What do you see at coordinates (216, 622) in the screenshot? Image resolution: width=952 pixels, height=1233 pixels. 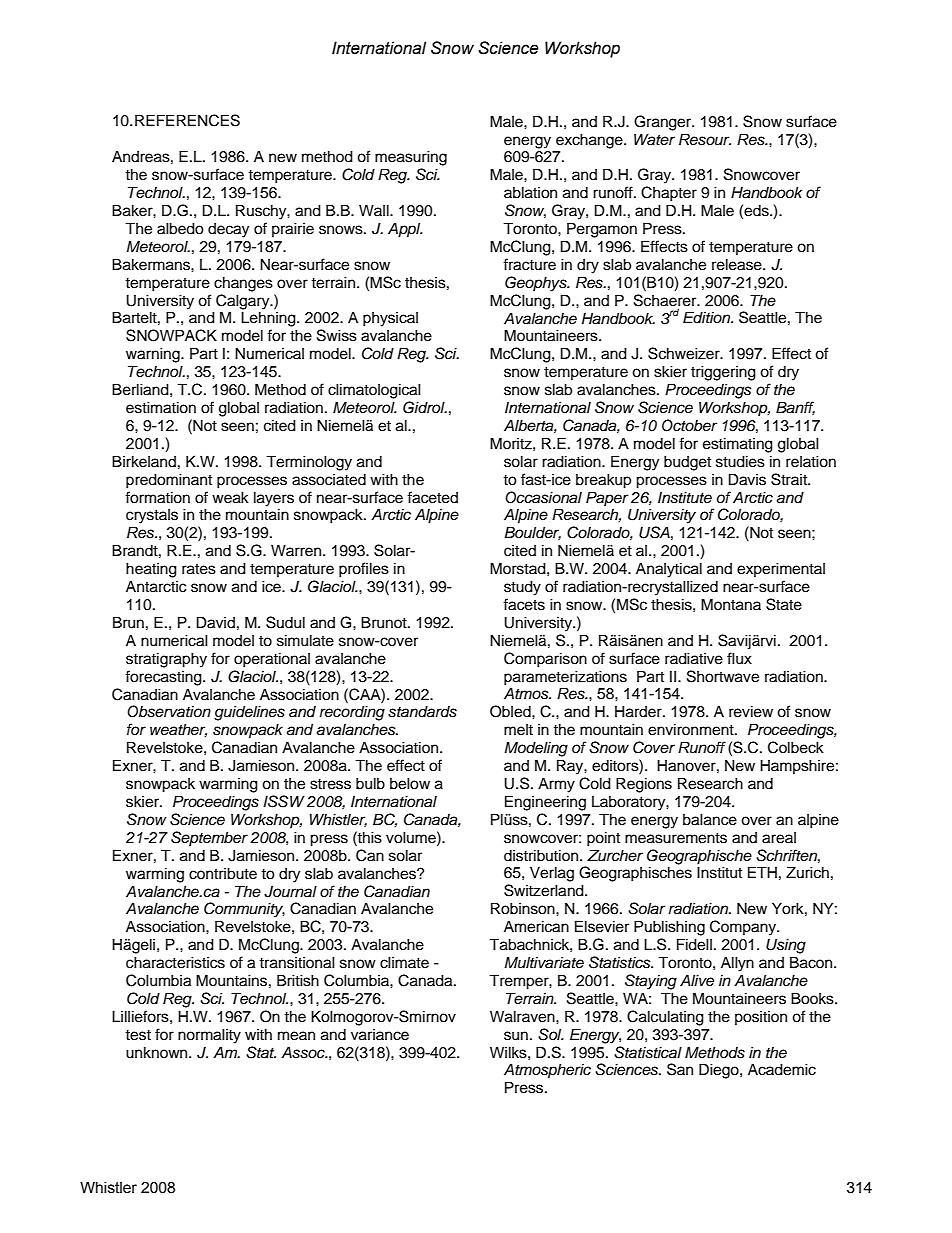 I see `David` at bounding box center [216, 622].
